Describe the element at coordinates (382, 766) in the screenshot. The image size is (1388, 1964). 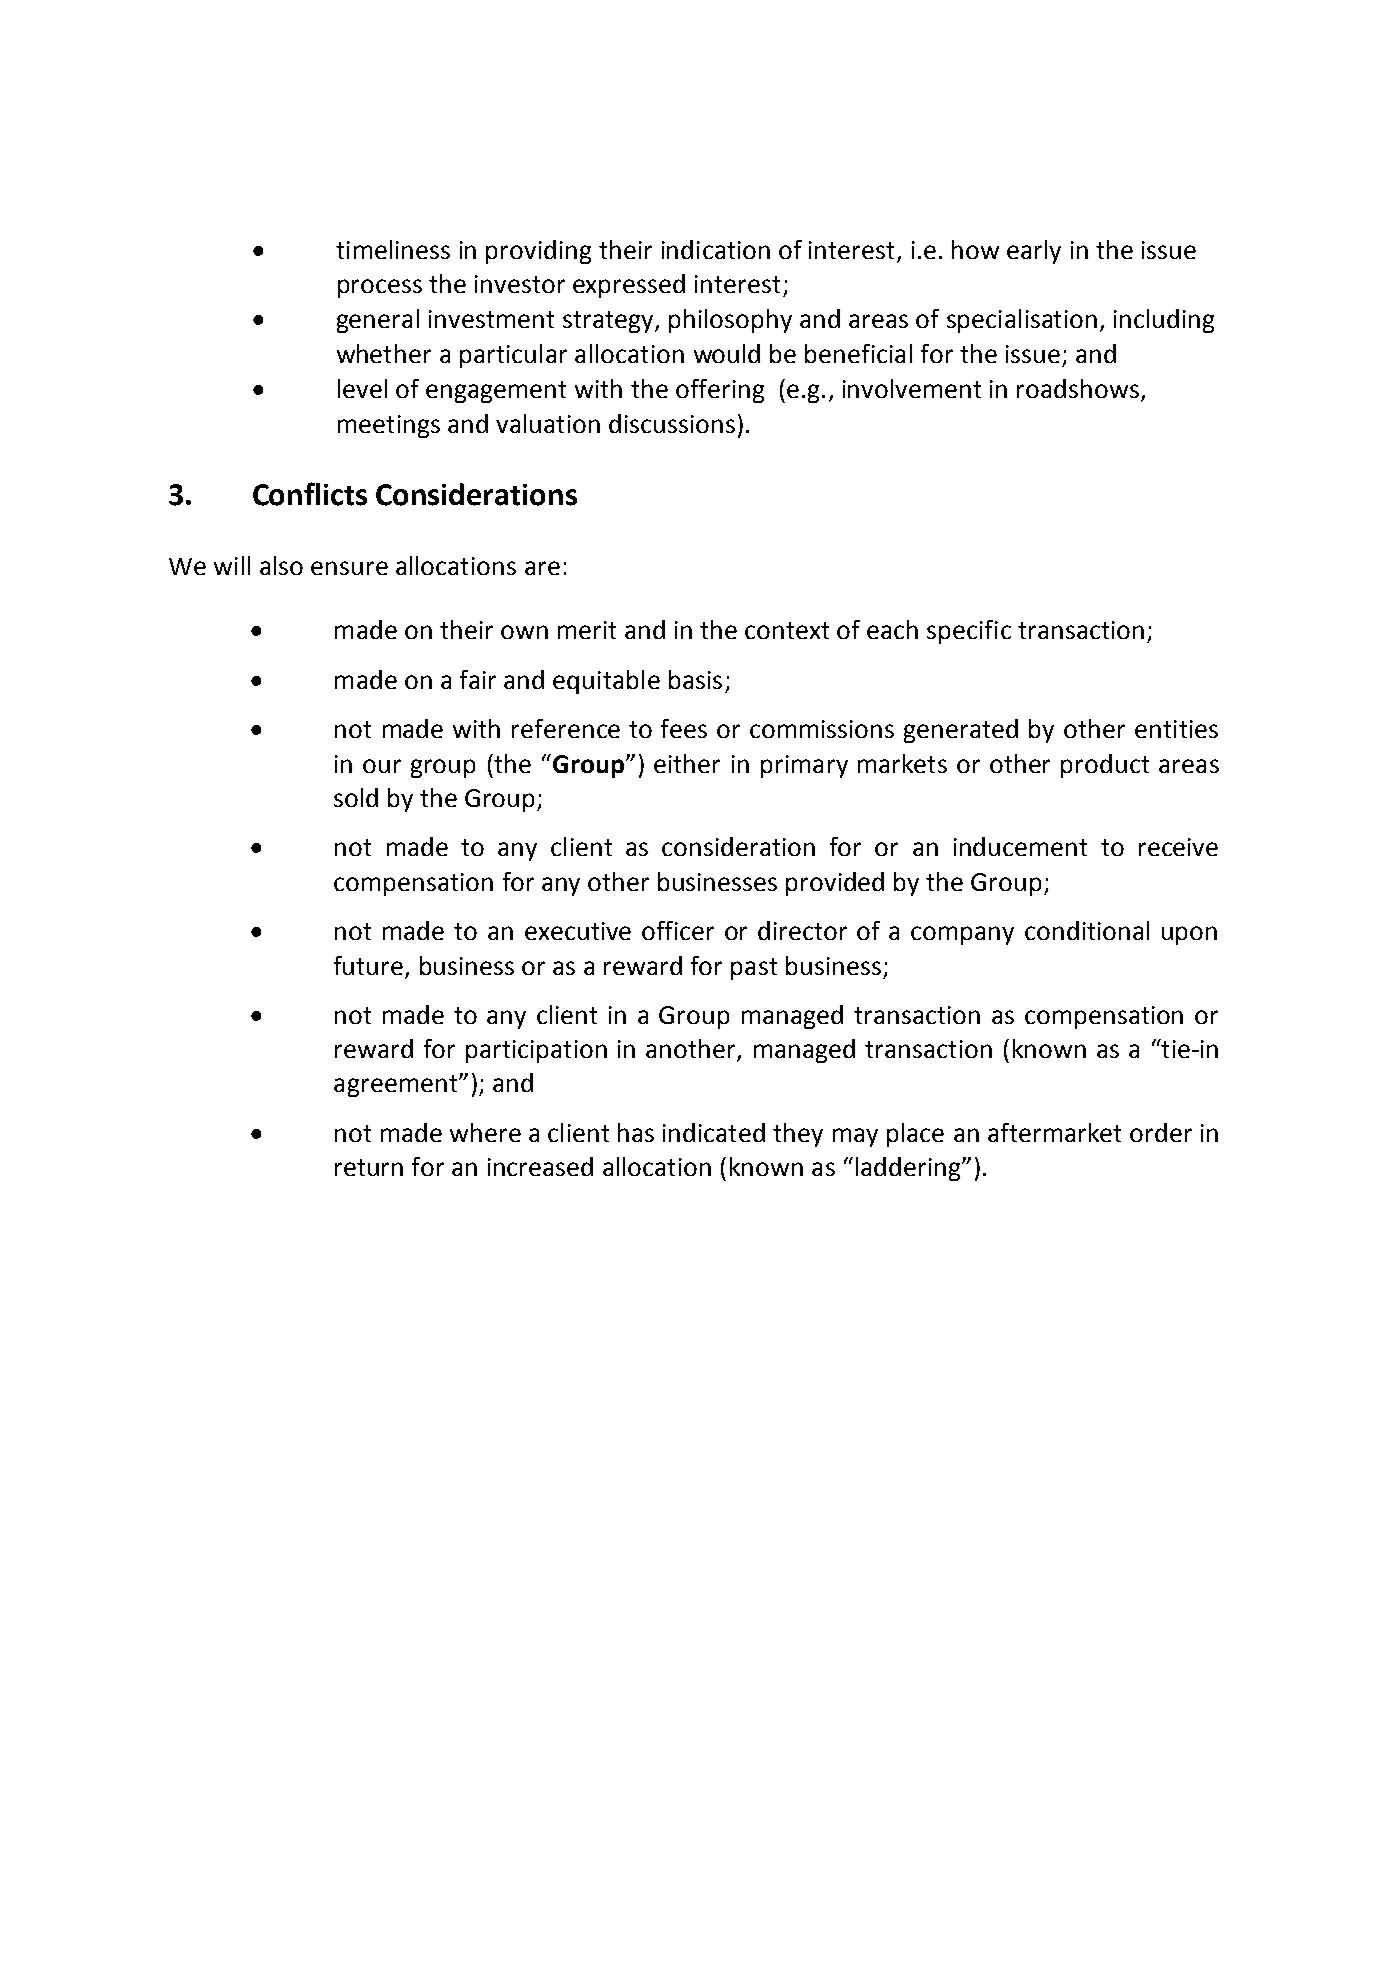
I see `our` at that location.
